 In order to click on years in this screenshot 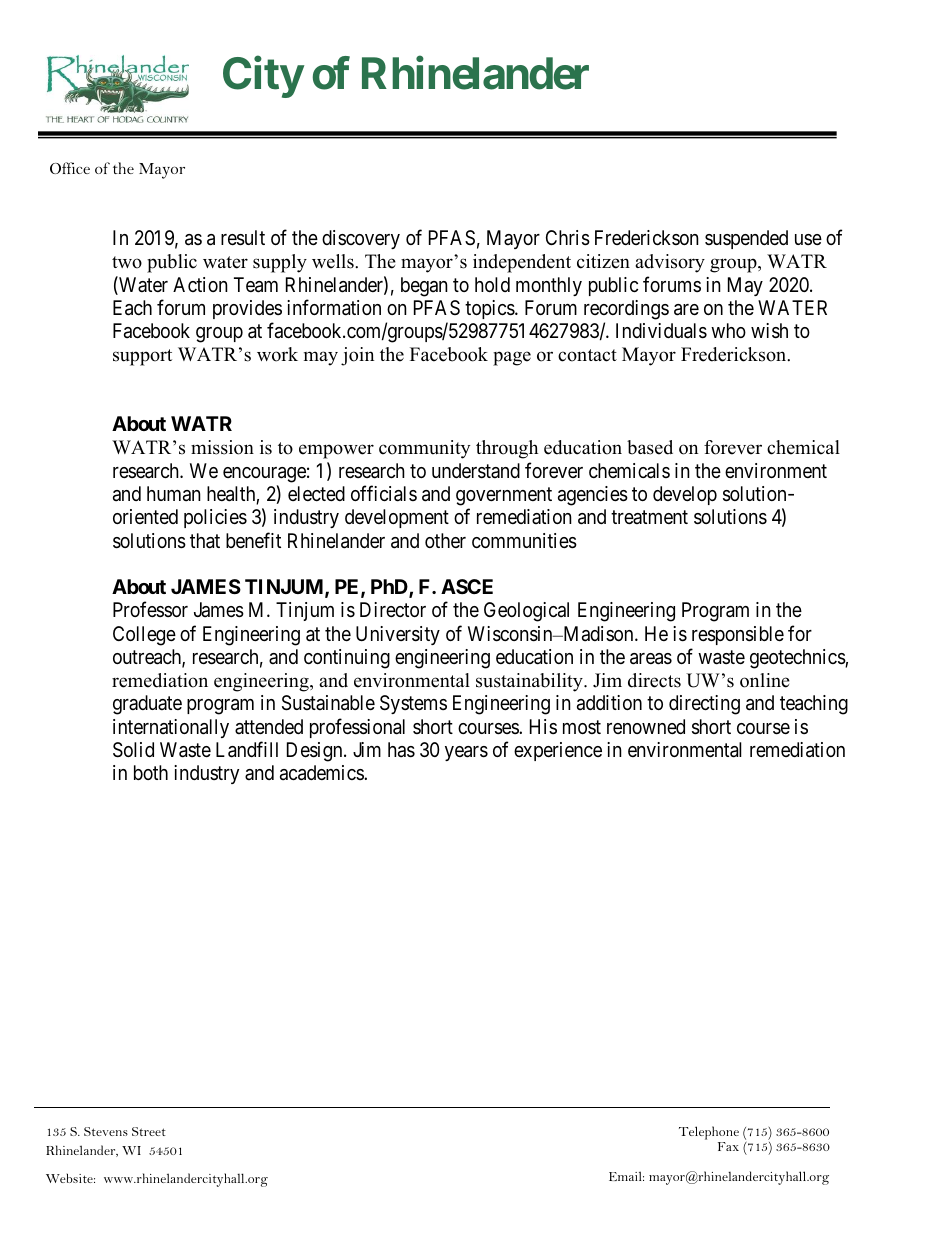, I will do `click(466, 753)`.
